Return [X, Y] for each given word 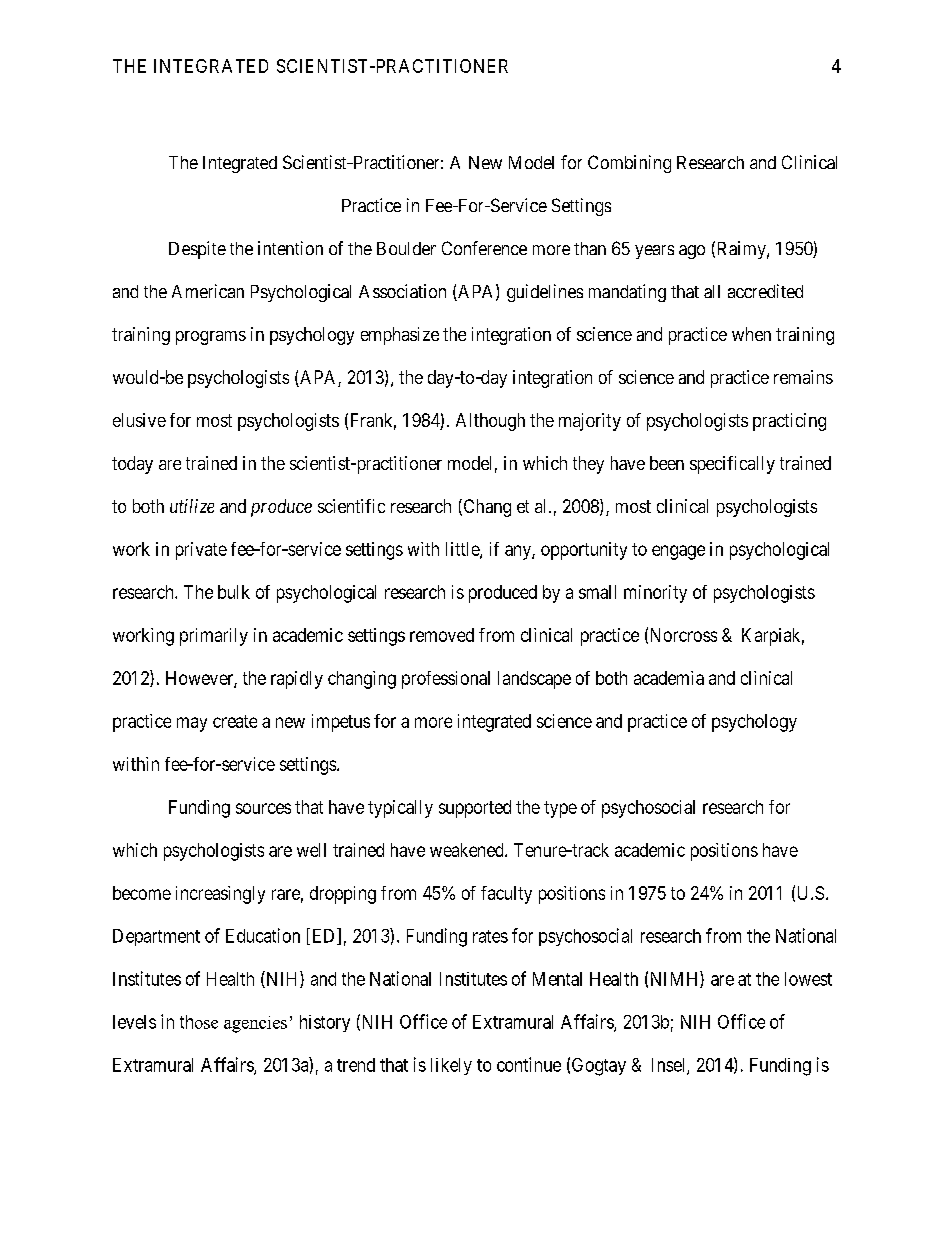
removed [442, 635]
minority [655, 594]
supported [475, 809]
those [199, 1022]
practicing [789, 422]
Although [490, 422]
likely [451, 1066]
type [560, 809]
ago [692, 252]
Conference [484, 248]
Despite [197, 250]
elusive [139, 420]
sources [263, 808]
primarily [214, 637]
